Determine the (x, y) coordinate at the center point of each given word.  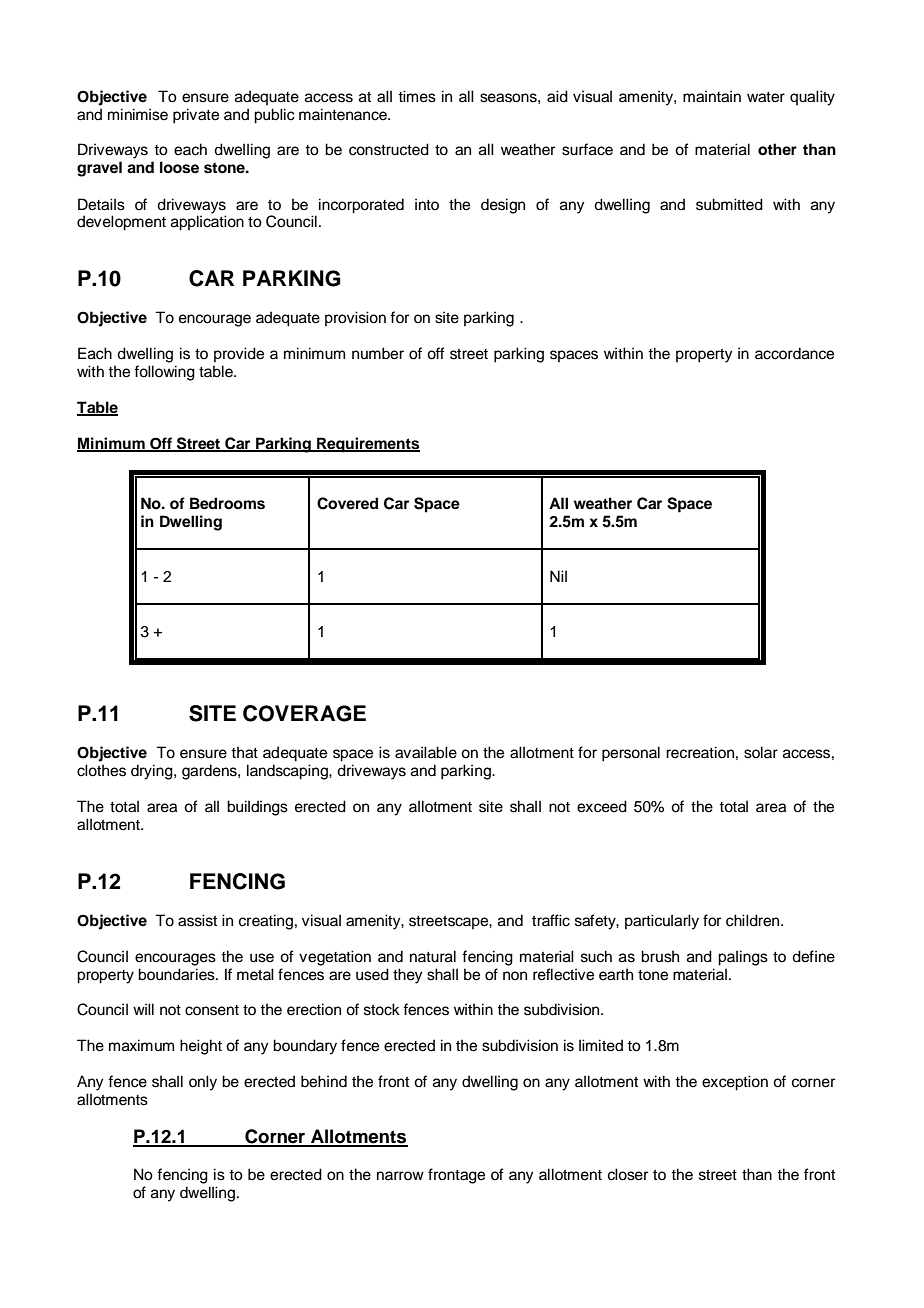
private (196, 116)
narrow (400, 1175)
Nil (558, 576)
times (417, 96)
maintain (712, 96)
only (203, 1083)
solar (761, 752)
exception (735, 1083)
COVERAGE (304, 713)
